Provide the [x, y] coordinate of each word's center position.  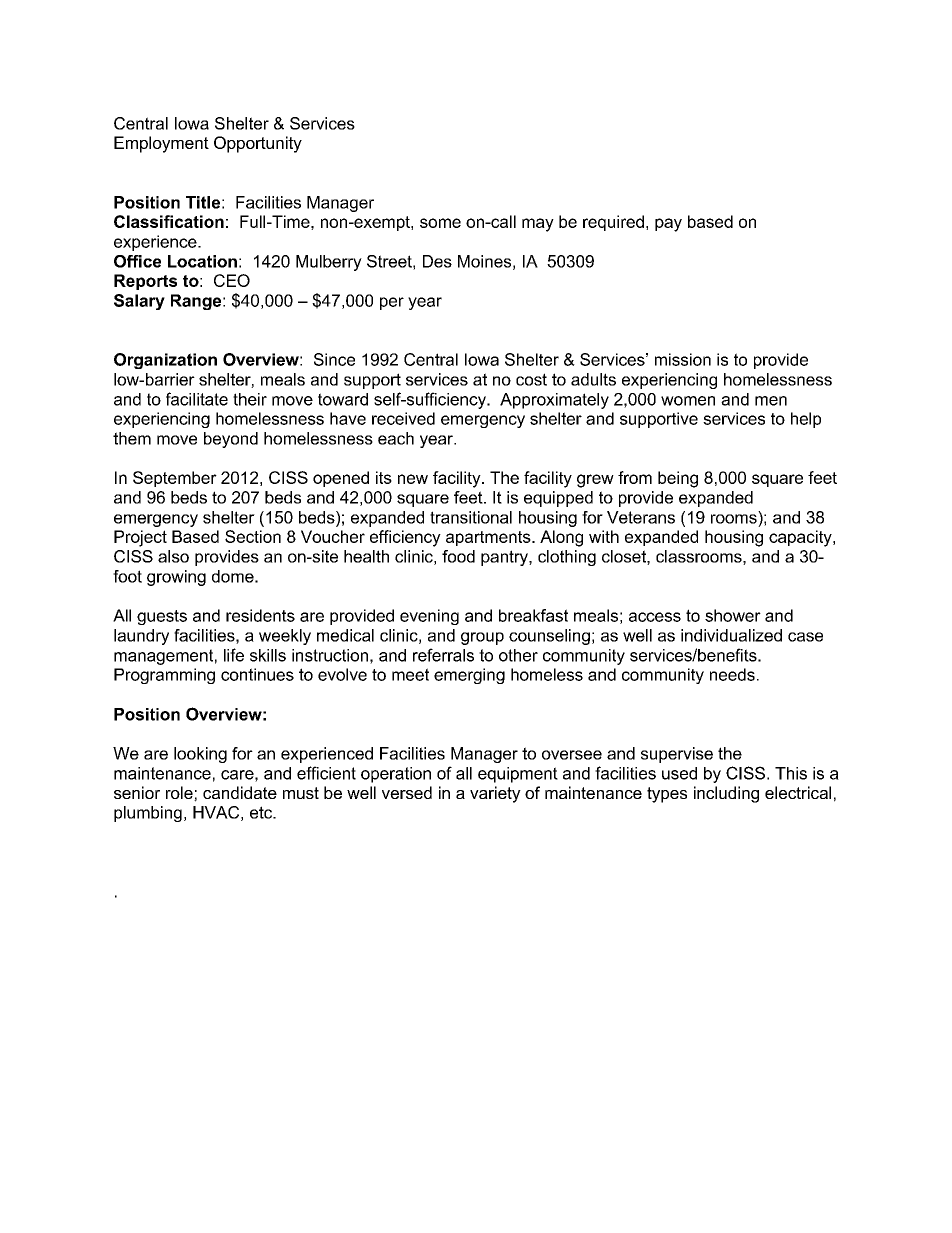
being [678, 479]
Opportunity [258, 144]
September [175, 479]
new [413, 479]
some [440, 223]
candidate [240, 792]
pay [668, 225]
